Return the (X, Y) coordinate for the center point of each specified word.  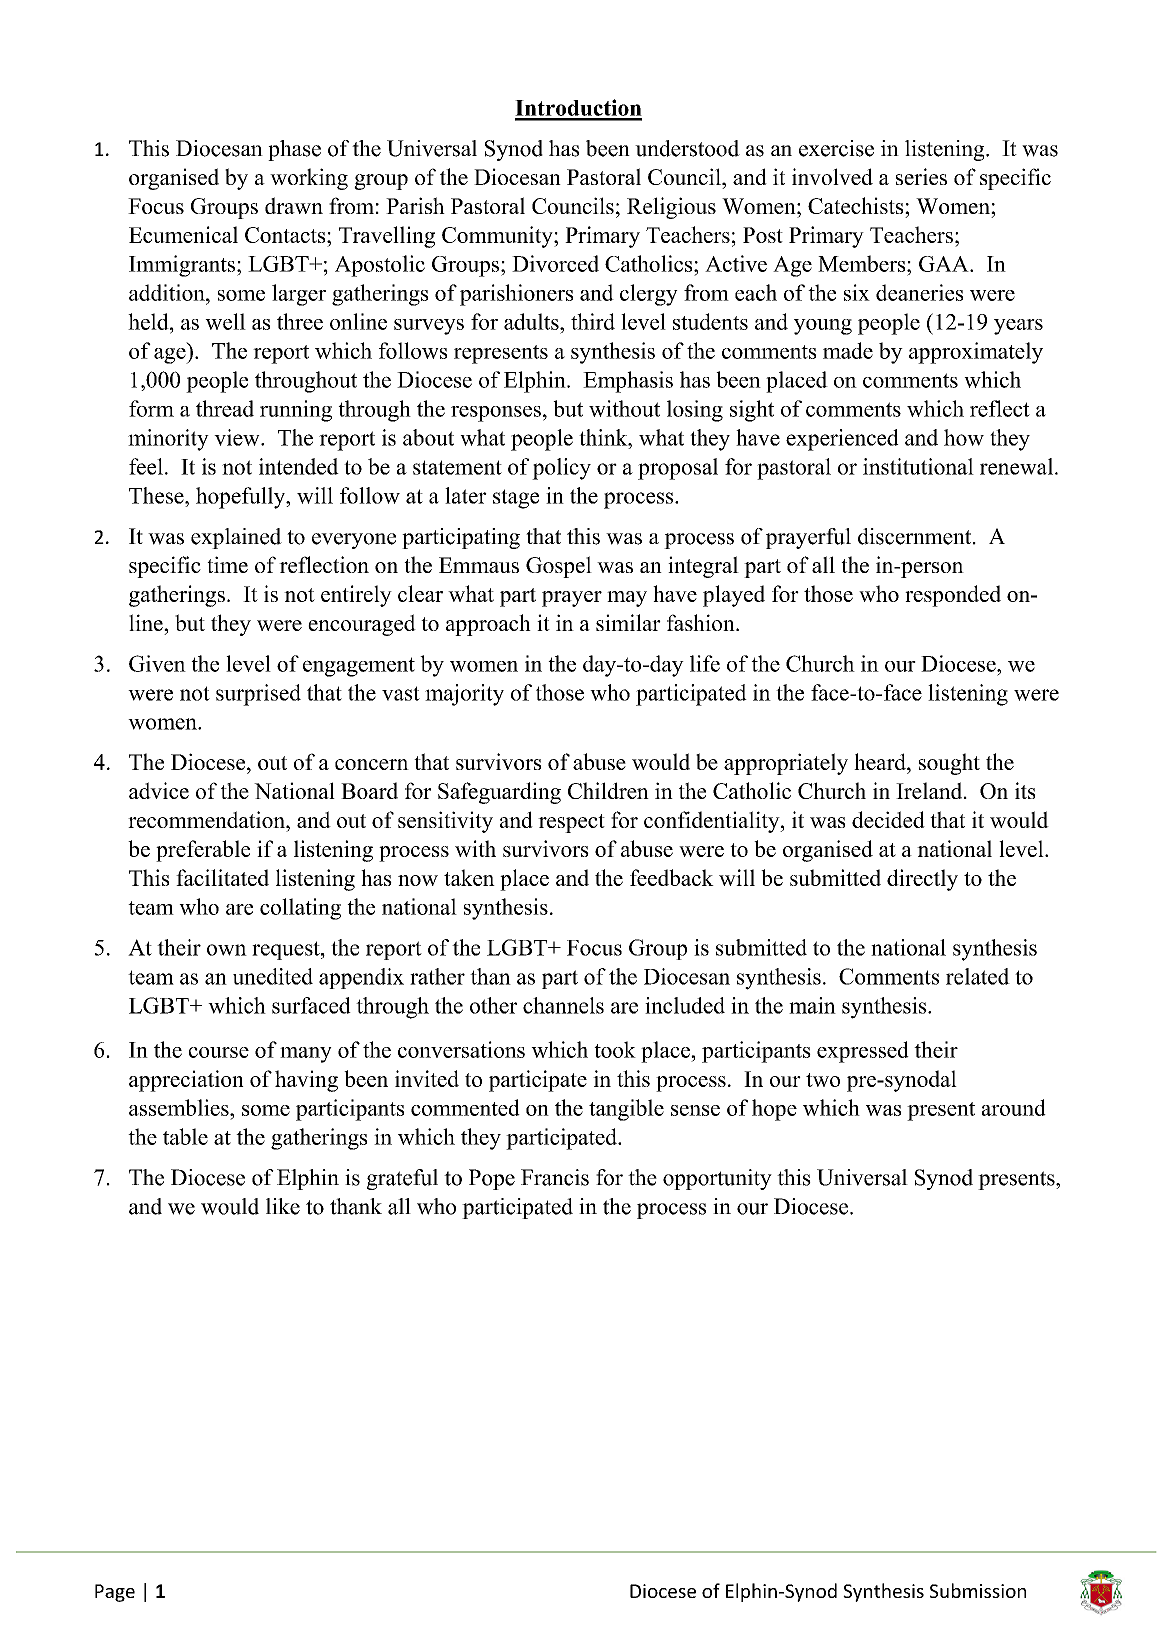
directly (922, 880)
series (921, 176)
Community (498, 237)
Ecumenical (183, 234)
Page (115, 1593)
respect (571, 823)
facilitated (222, 877)
